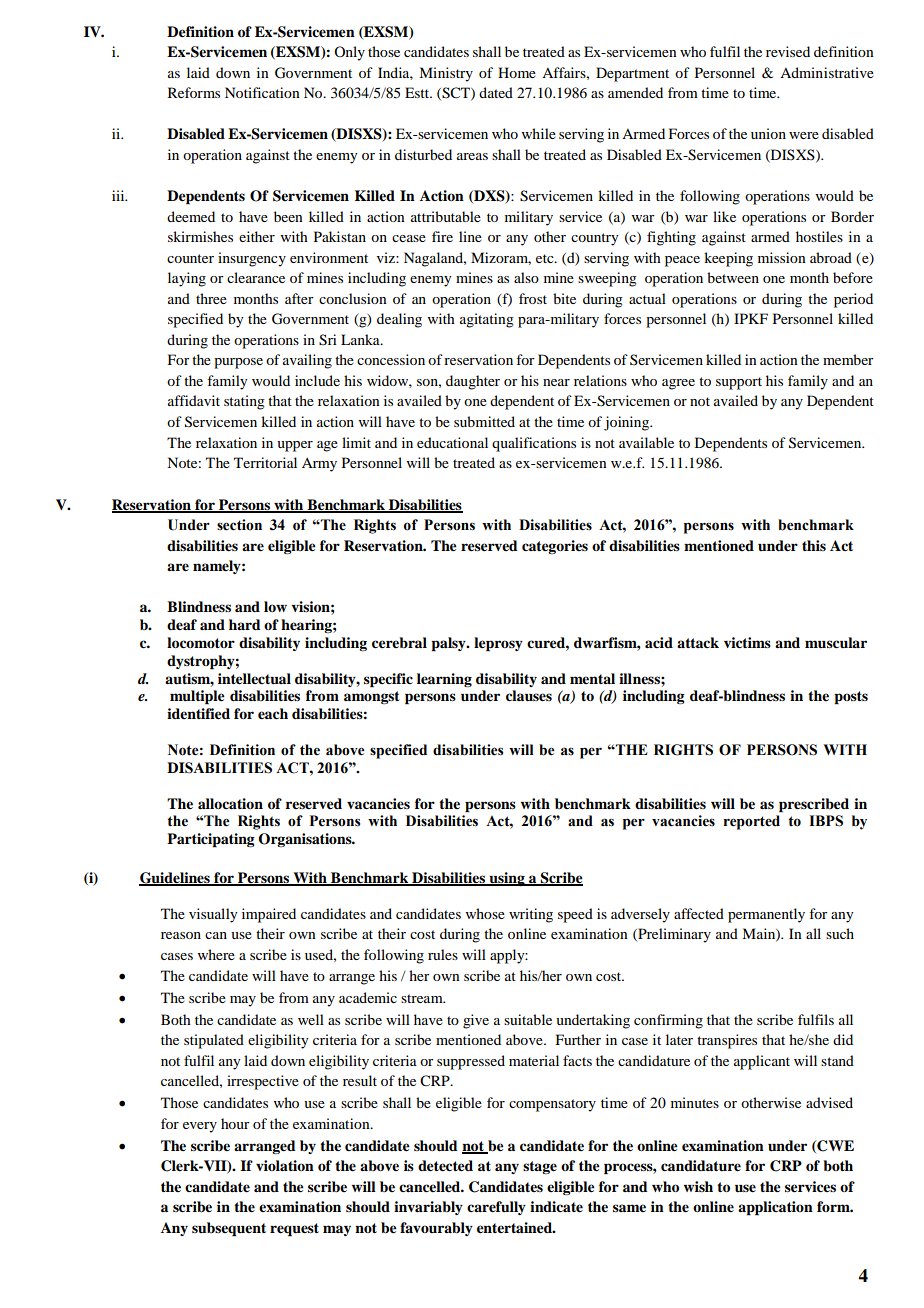 Image resolution: width=924 pixels, height=1308 pixels. Describe the element at coordinates (498, 644) in the screenshot. I see `leprosy` at that location.
